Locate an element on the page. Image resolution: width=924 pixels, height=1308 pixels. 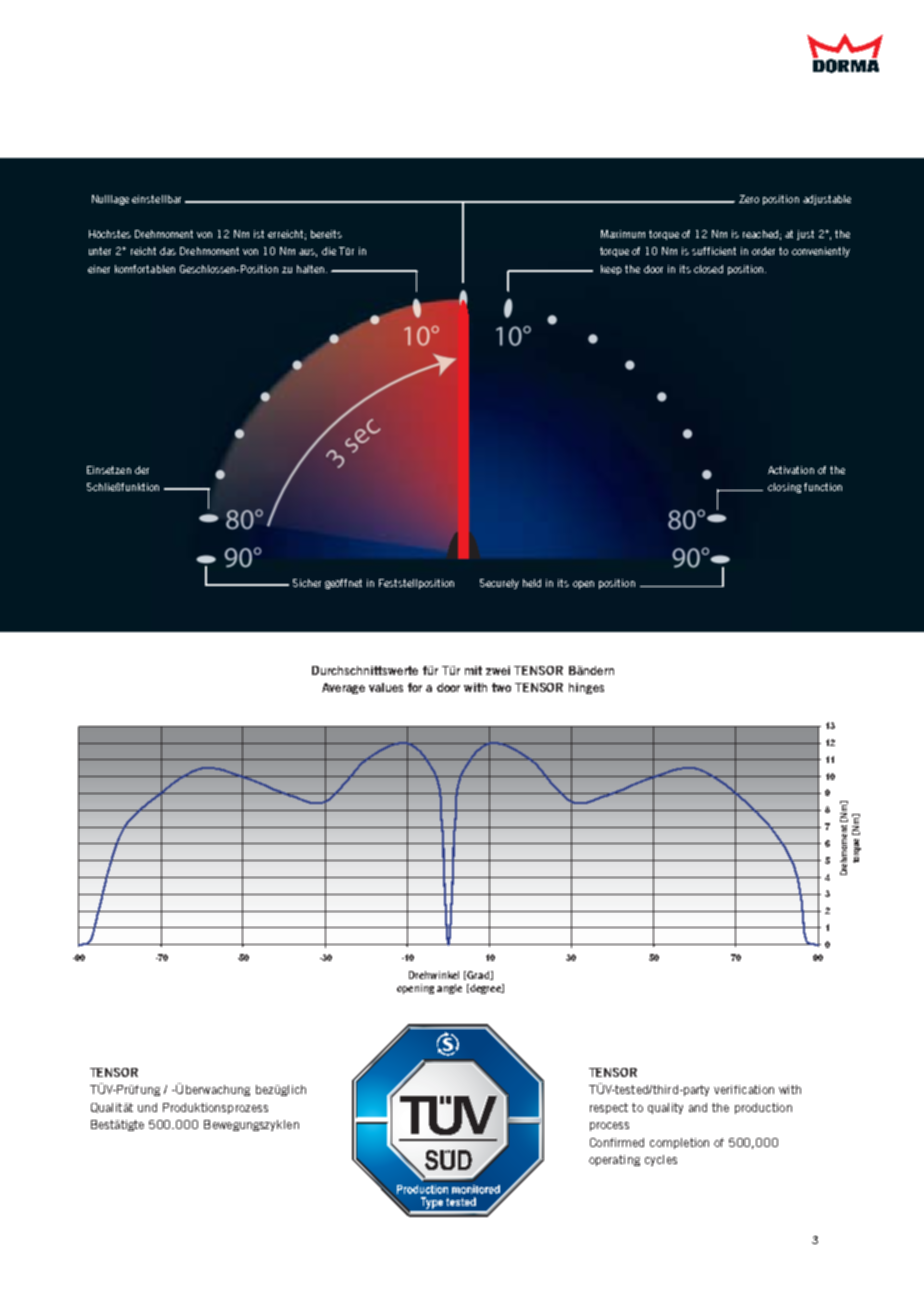
mit is located at coordinates (473, 670).
